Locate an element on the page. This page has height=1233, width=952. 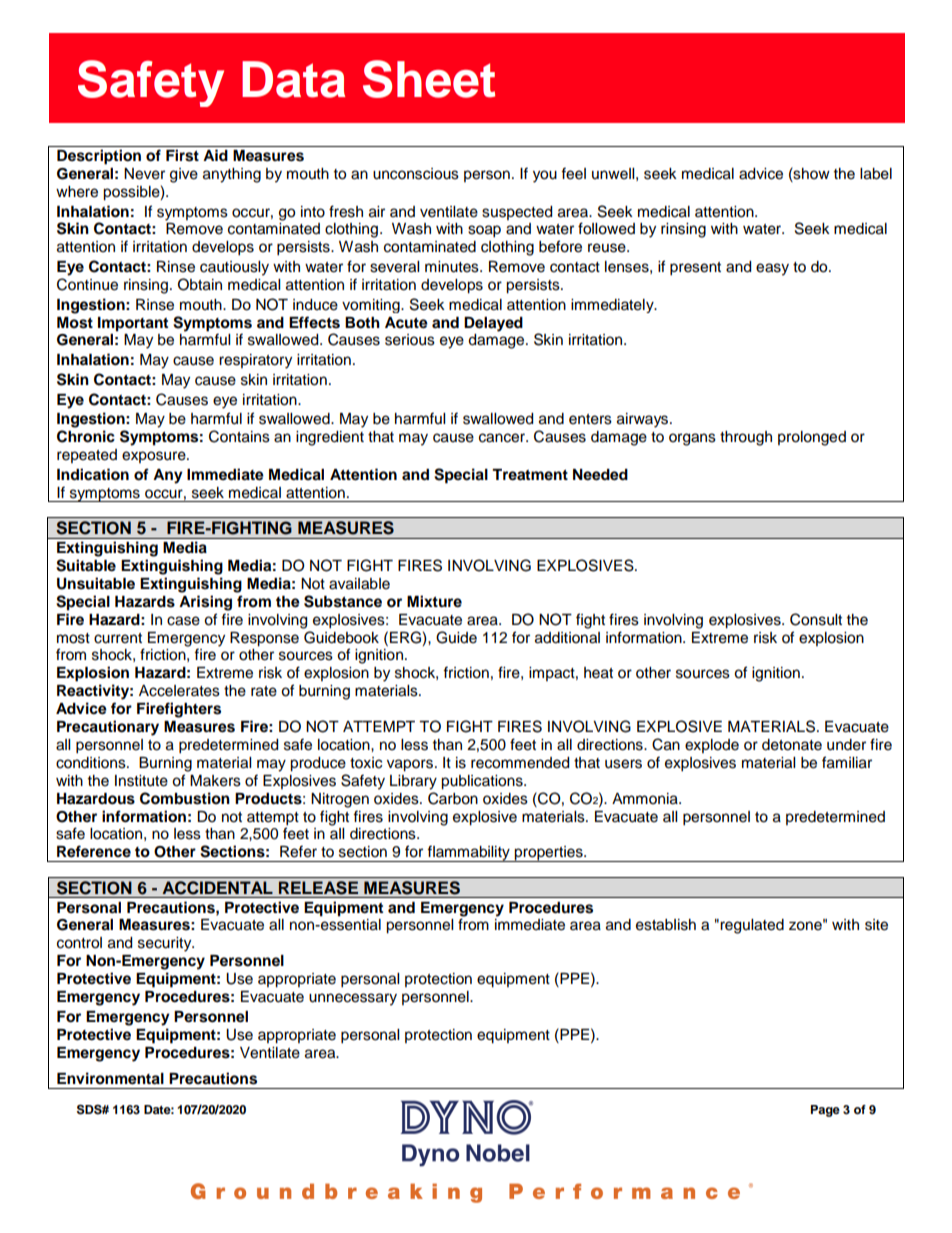
flammability is located at coordinates (469, 853).
